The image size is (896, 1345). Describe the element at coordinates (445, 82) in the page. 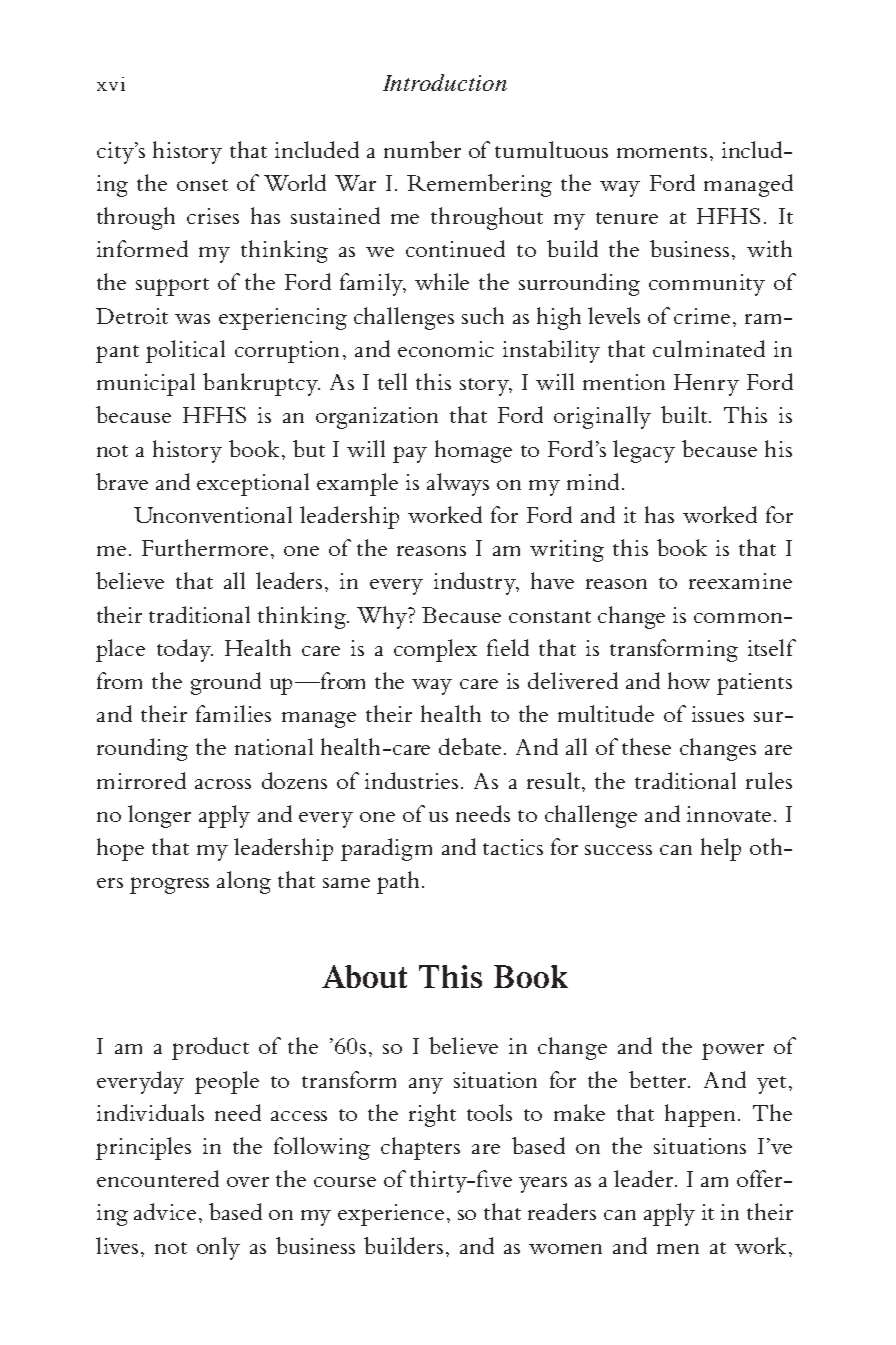

I see `Introduction` at that location.
